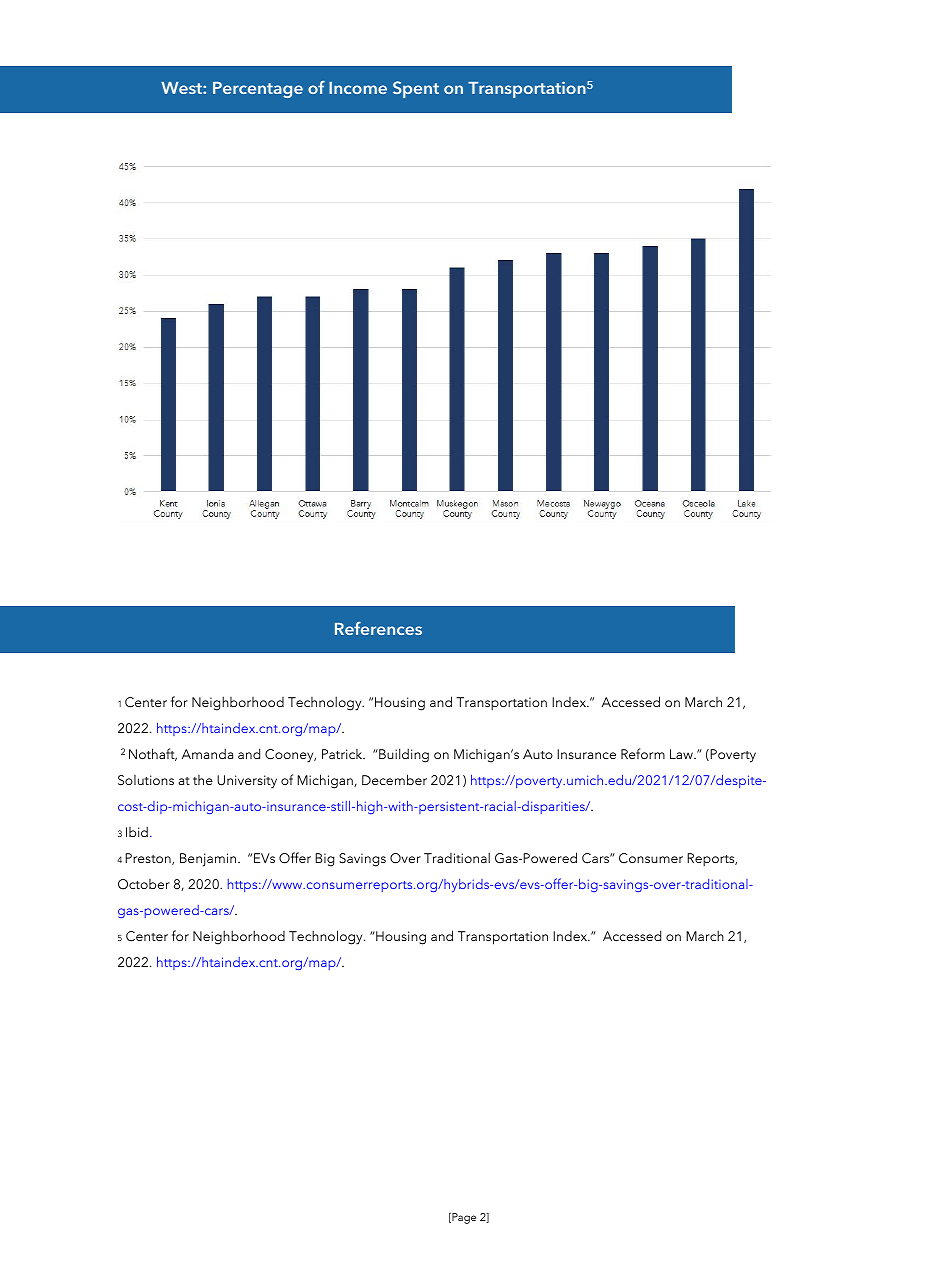  What do you see at coordinates (358, 88) in the page?
I see `Income` at bounding box center [358, 88].
